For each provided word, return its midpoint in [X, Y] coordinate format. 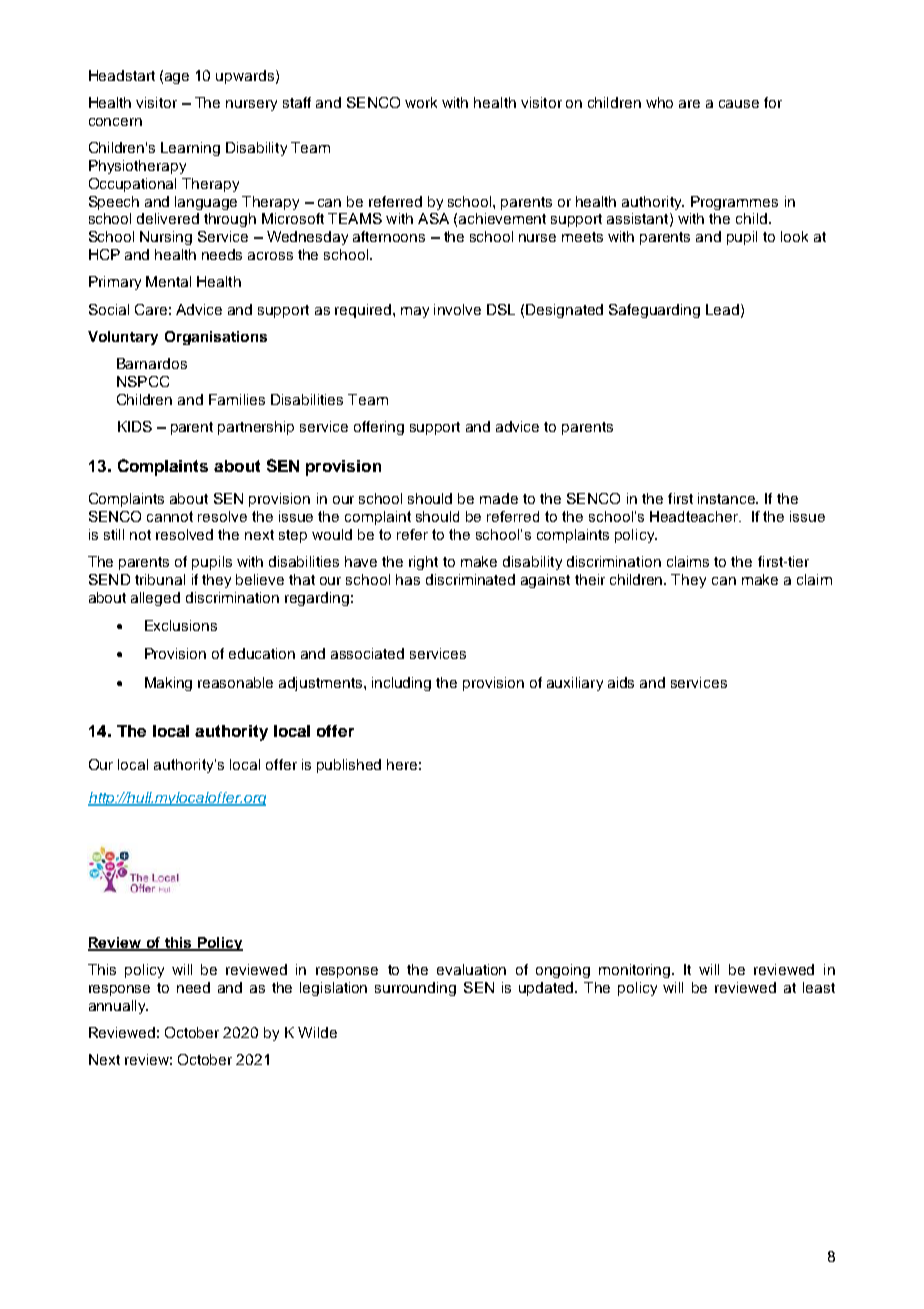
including [401, 684]
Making [168, 684]
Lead [724, 310]
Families [237, 399]
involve [457, 309]
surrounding [415, 989]
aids [621, 682]
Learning [190, 149]
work [421, 102]
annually [118, 1007]
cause [739, 104]
